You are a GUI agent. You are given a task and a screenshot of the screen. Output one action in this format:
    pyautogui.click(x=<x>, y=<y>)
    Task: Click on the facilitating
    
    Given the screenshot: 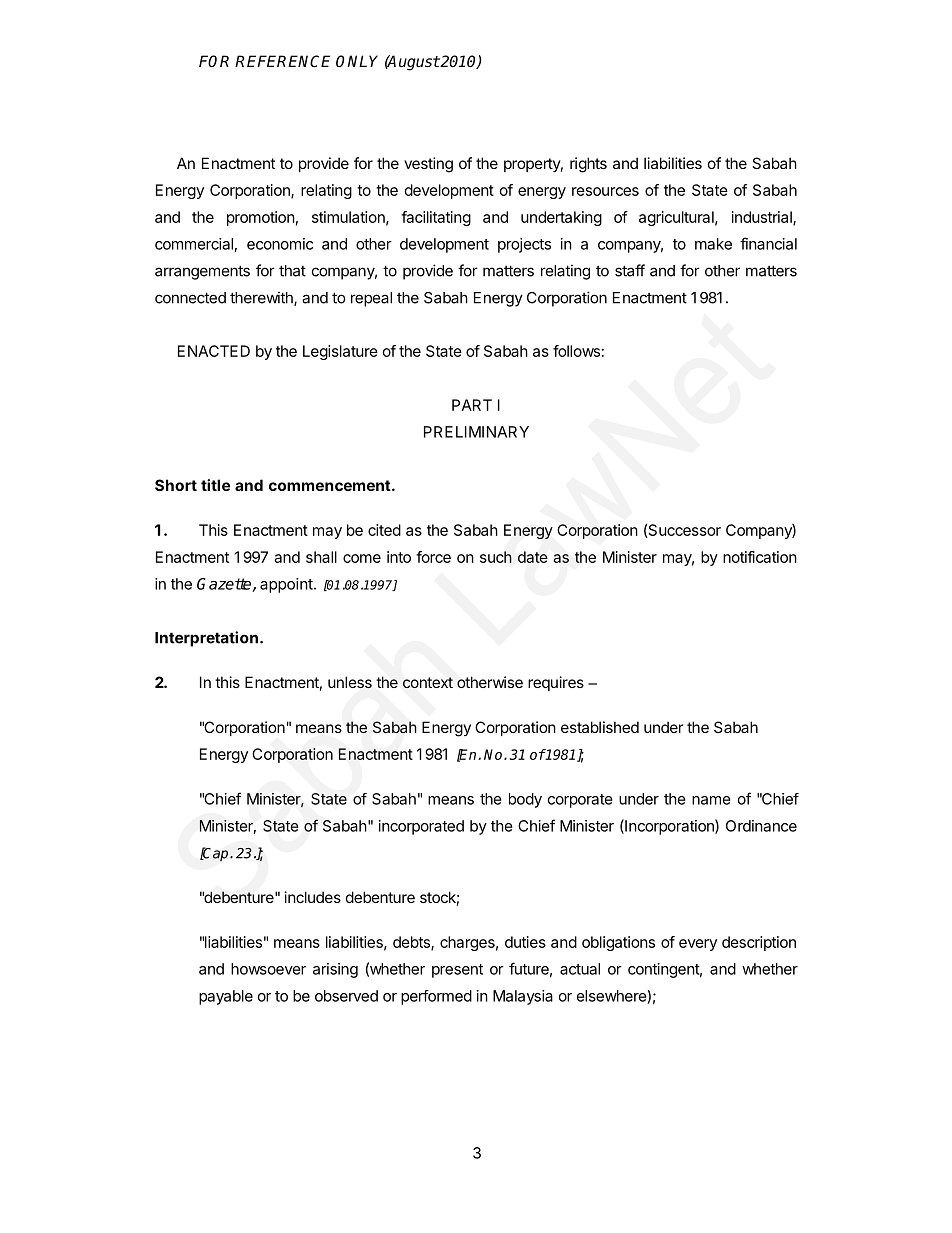 What is the action you would take?
    pyautogui.click(x=436, y=218)
